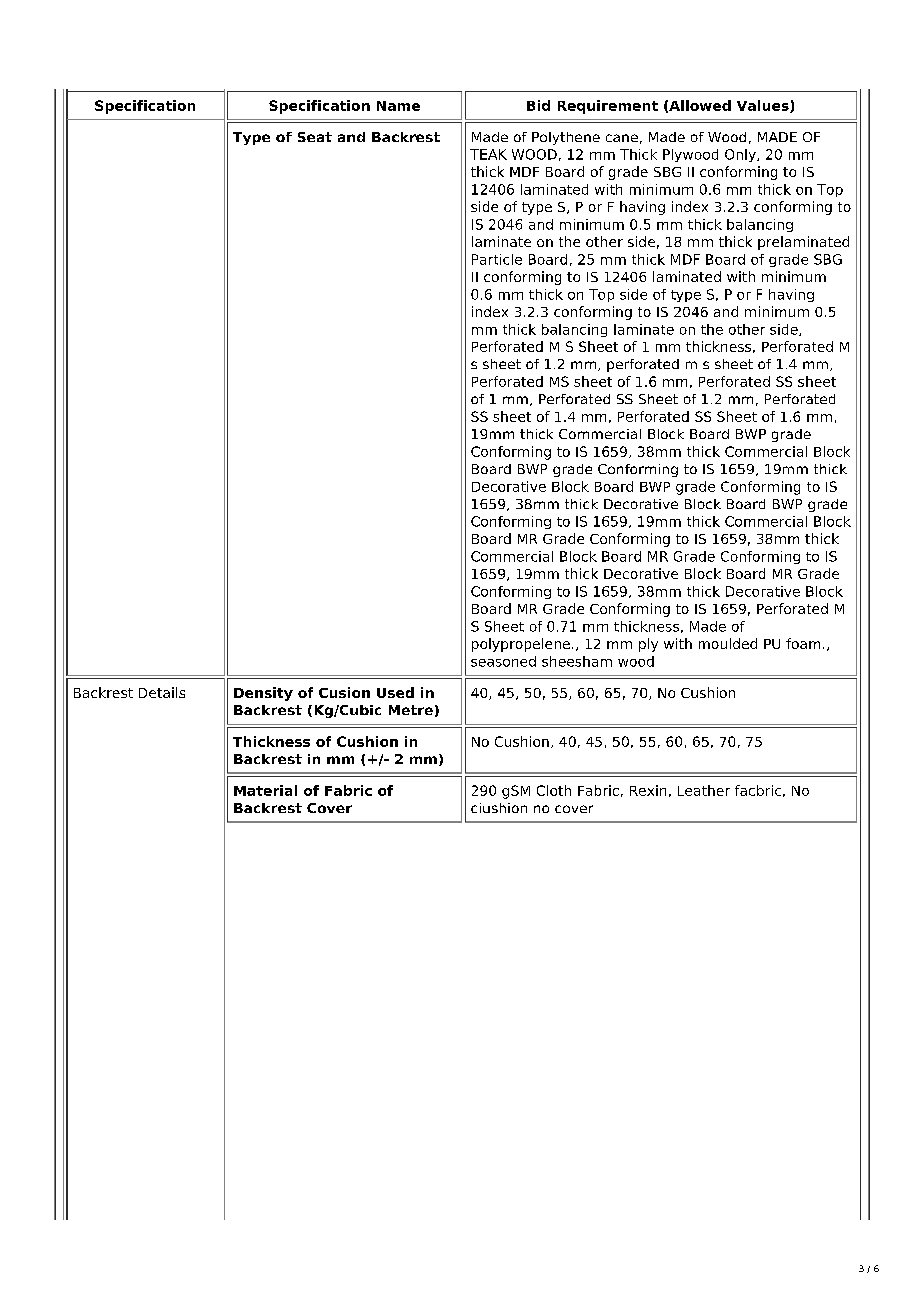 The image size is (924, 1308). I want to click on Values, so click(764, 106).
